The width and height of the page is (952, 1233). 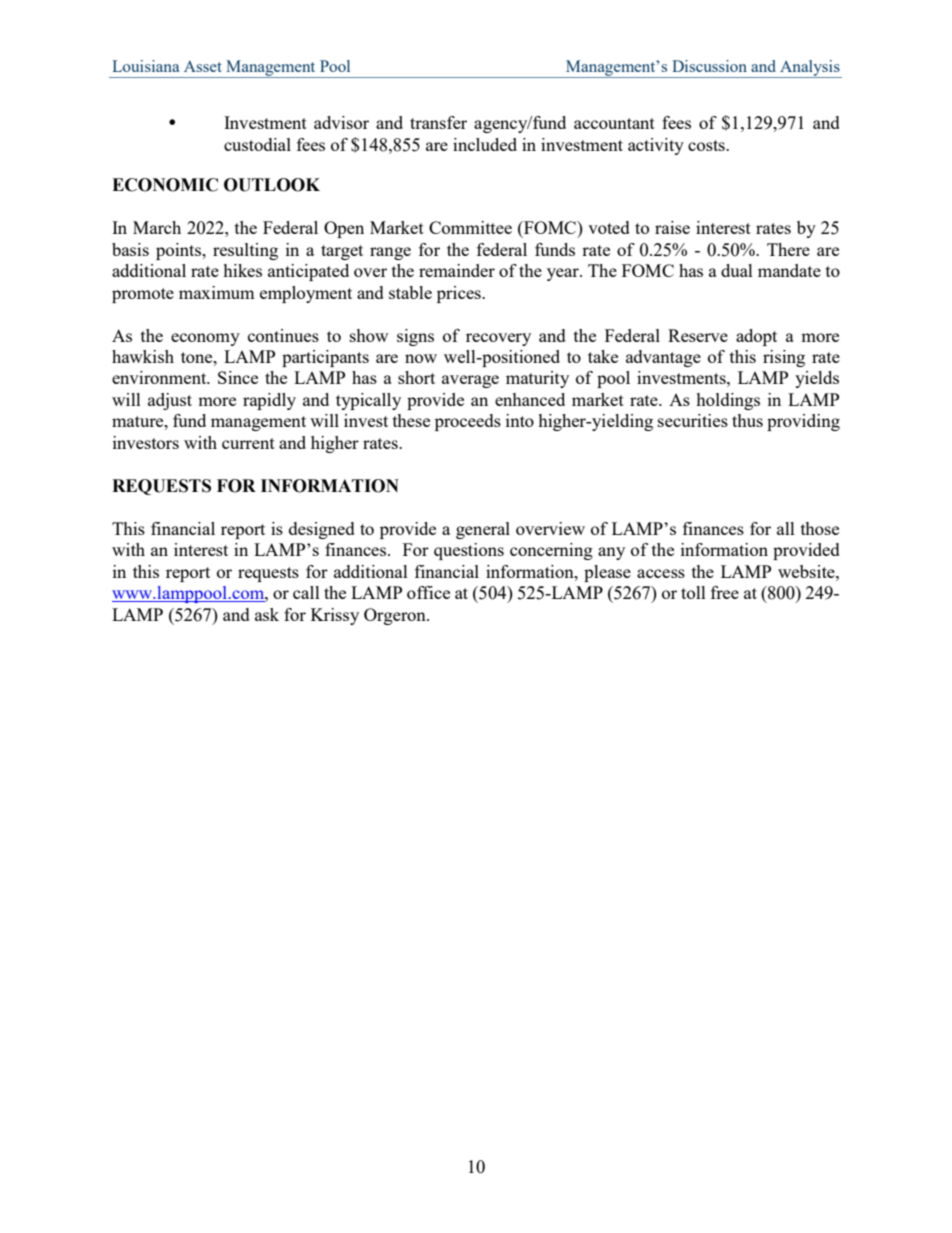 I want to click on thus, so click(x=747, y=420).
